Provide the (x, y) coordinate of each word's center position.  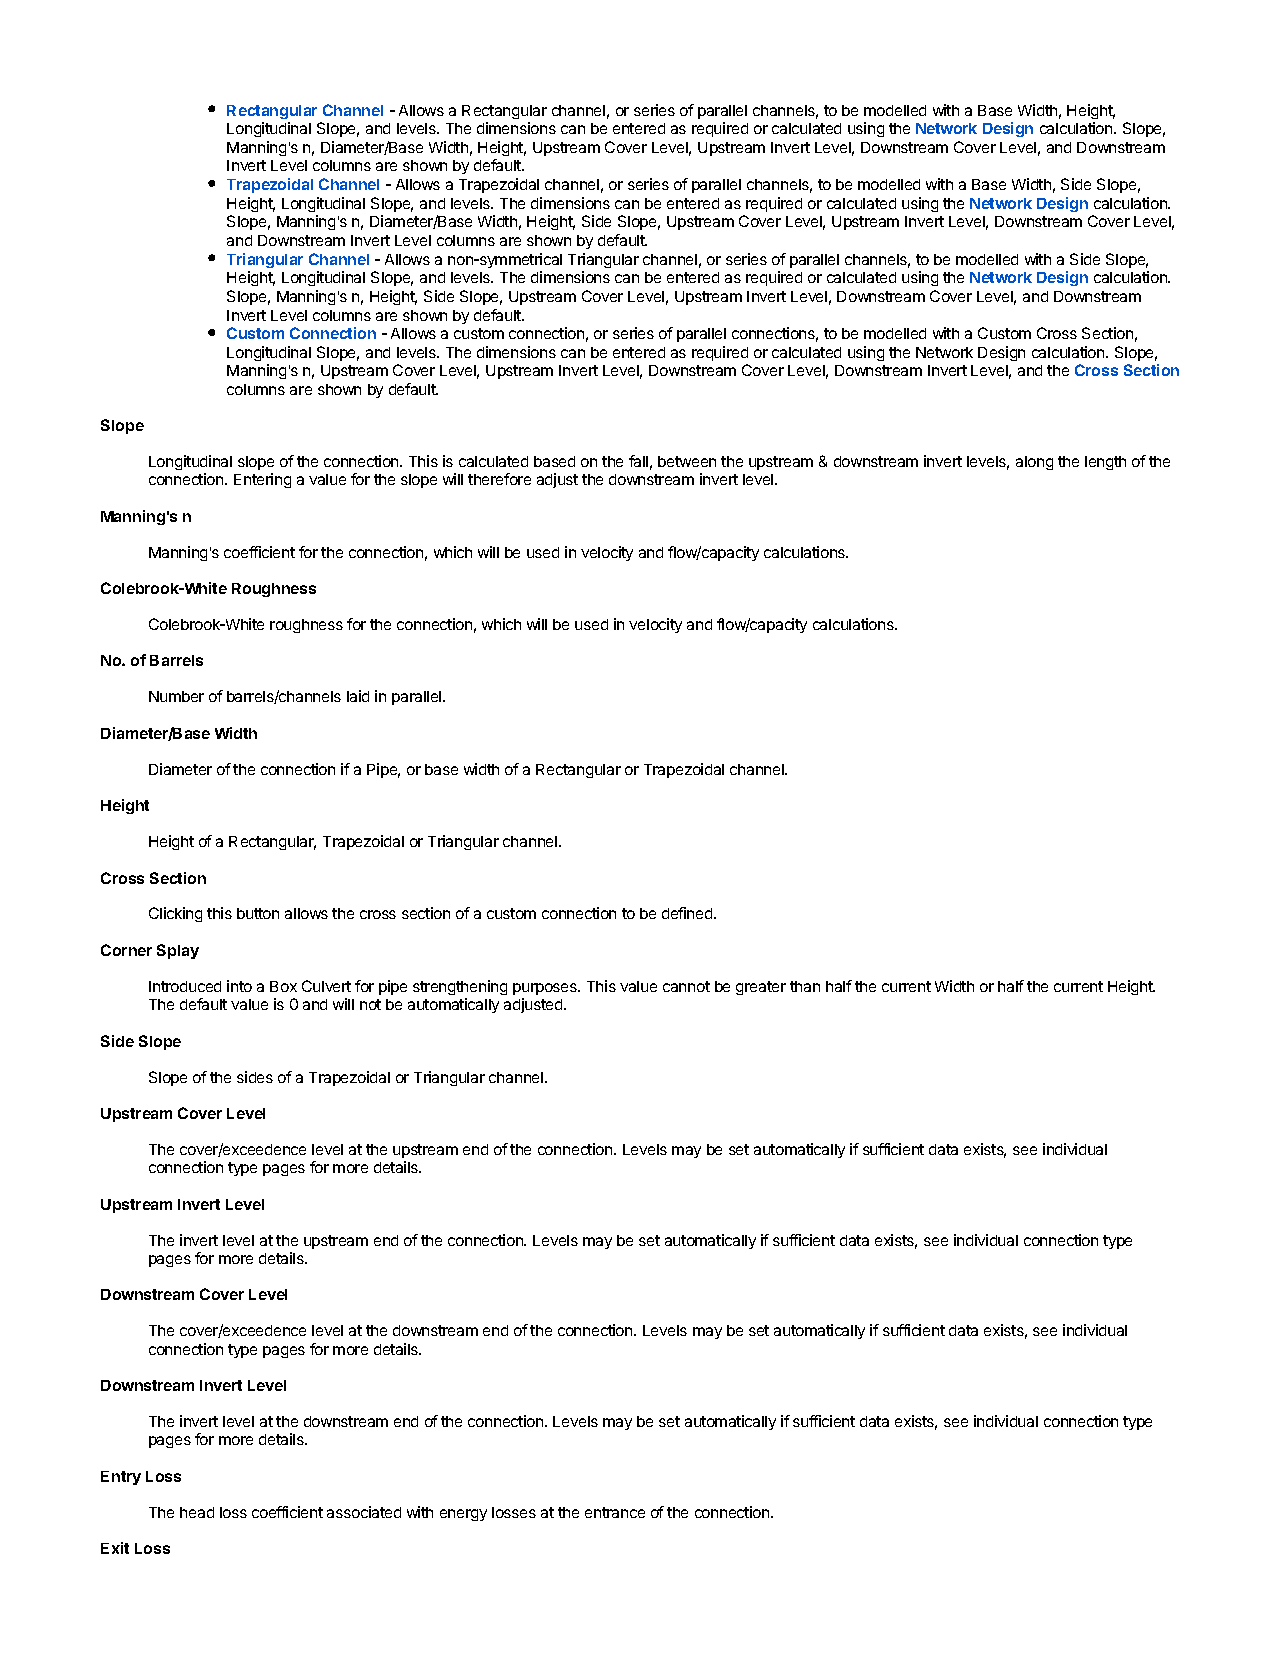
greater (761, 988)
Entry (121, 1478)
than (805, 986)
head (197, 1512)
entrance (615, 1512)
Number (176, 696)
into (239, 986)
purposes (546, 989)
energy (463, 1515)
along (1034, 463)
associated (364, 1512)
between (687, 461)
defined (688, 913)
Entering (262, 480)
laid (358, 696)
